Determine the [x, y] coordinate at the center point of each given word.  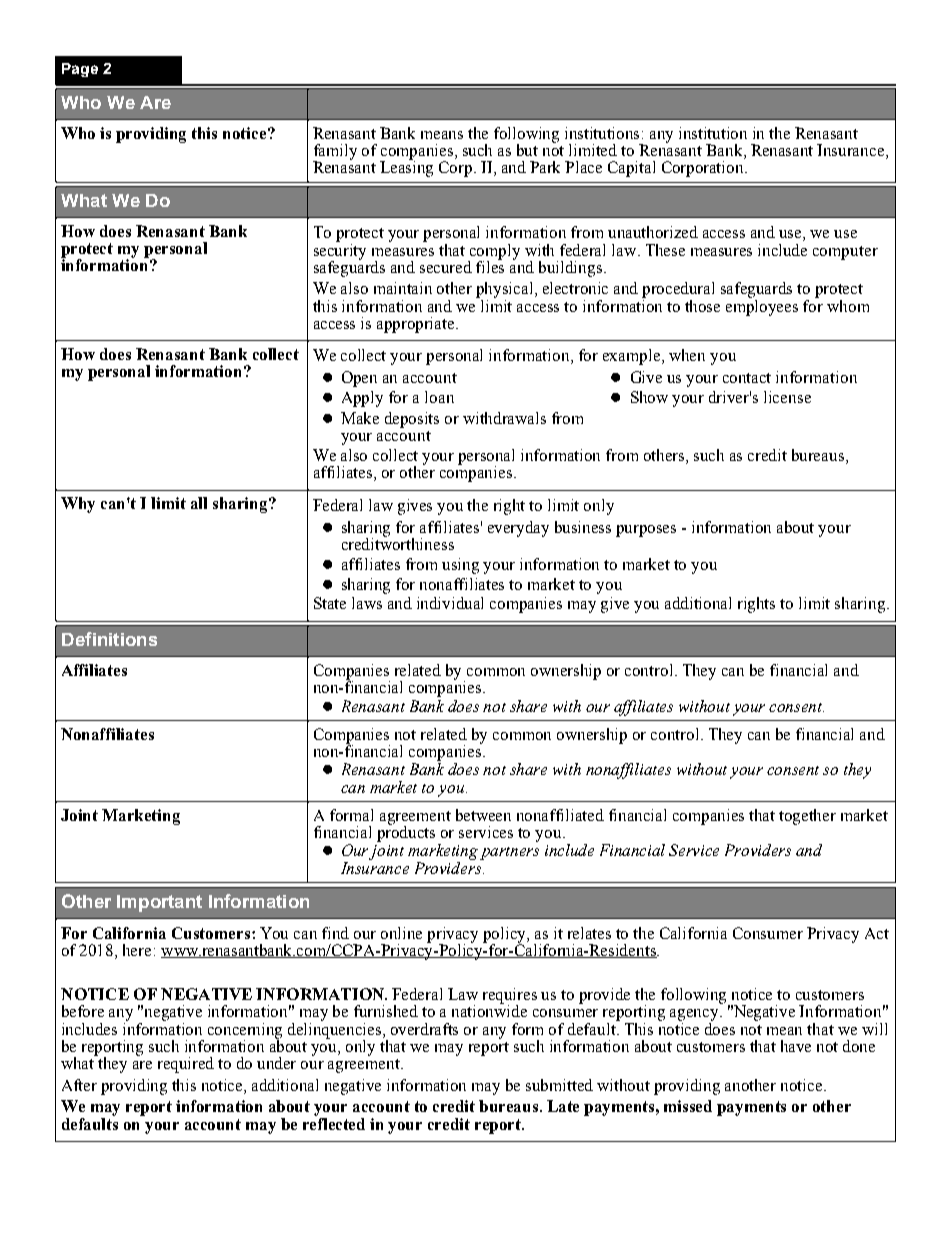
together [807, 817]
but [527, 150]
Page [80, 70]
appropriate [417, 325]
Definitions [109, 639]
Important [159, 903]
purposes [646, 531]
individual [450, 603]
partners [509, 853]
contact [747, 378]
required [186, 1065]
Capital [631, 169]
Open [359, 379]
